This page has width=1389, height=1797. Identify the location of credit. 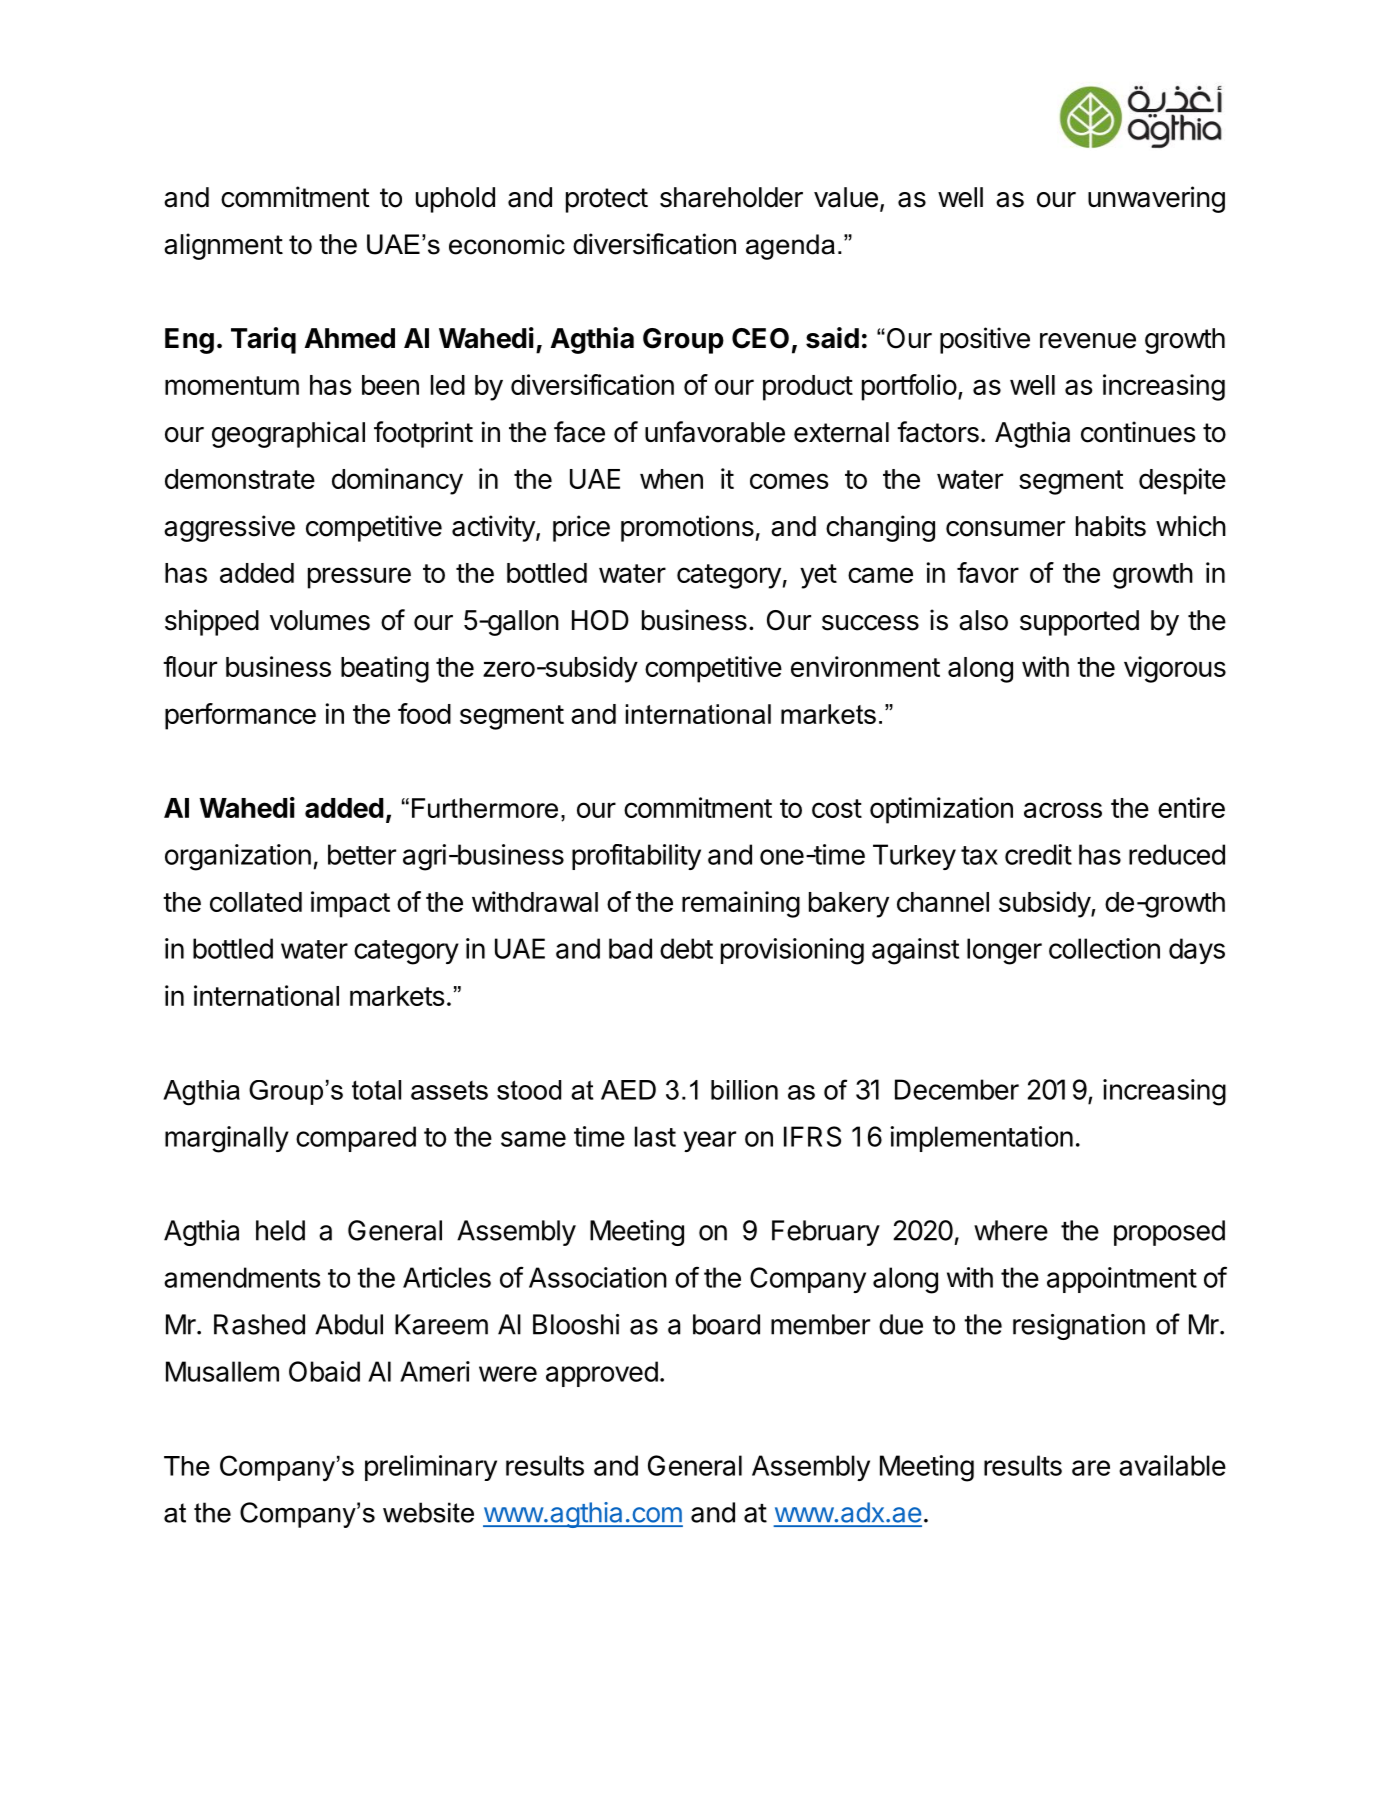
(1038, 854).
